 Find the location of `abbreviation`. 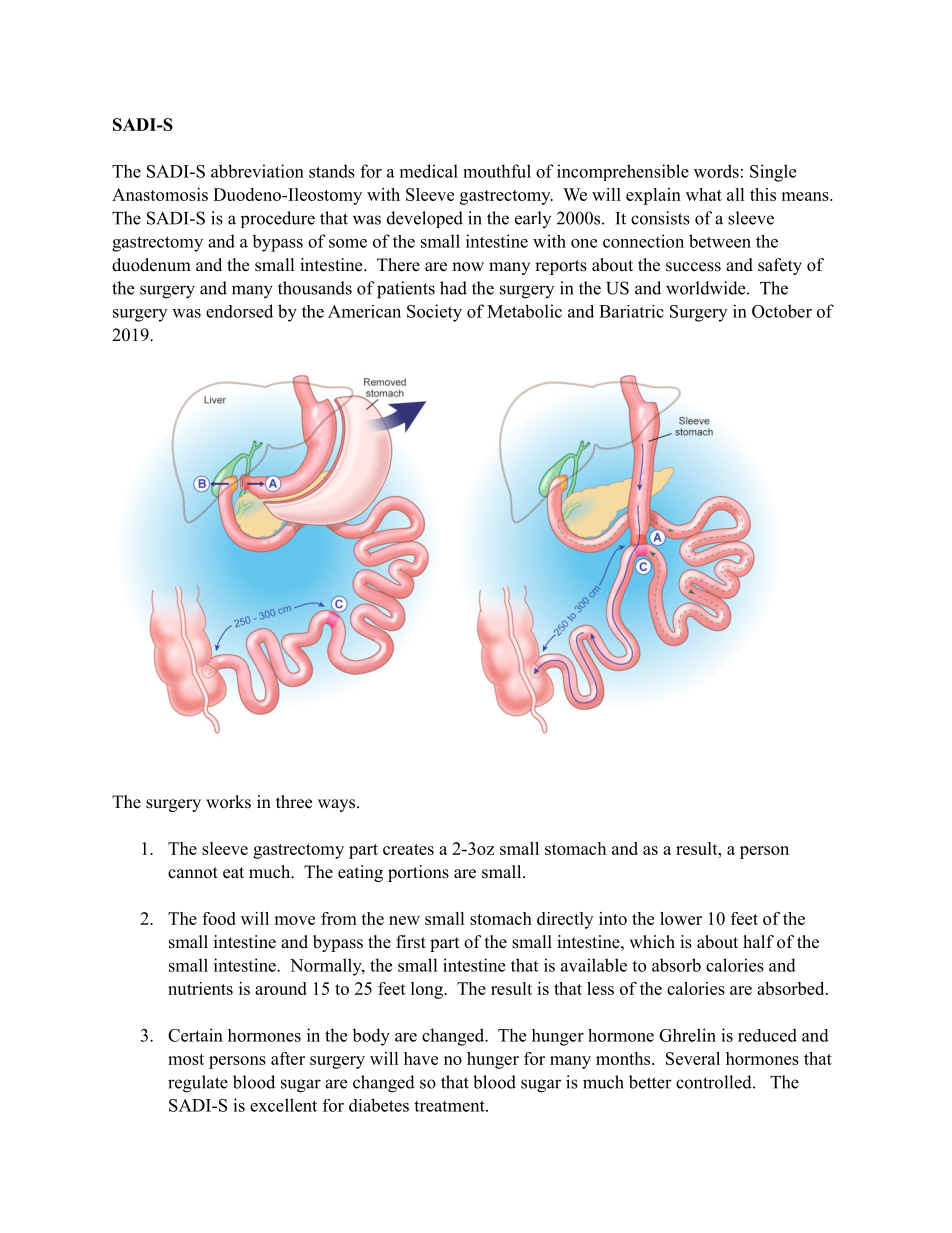

abbreviation is located at coordinates (257, 171).
